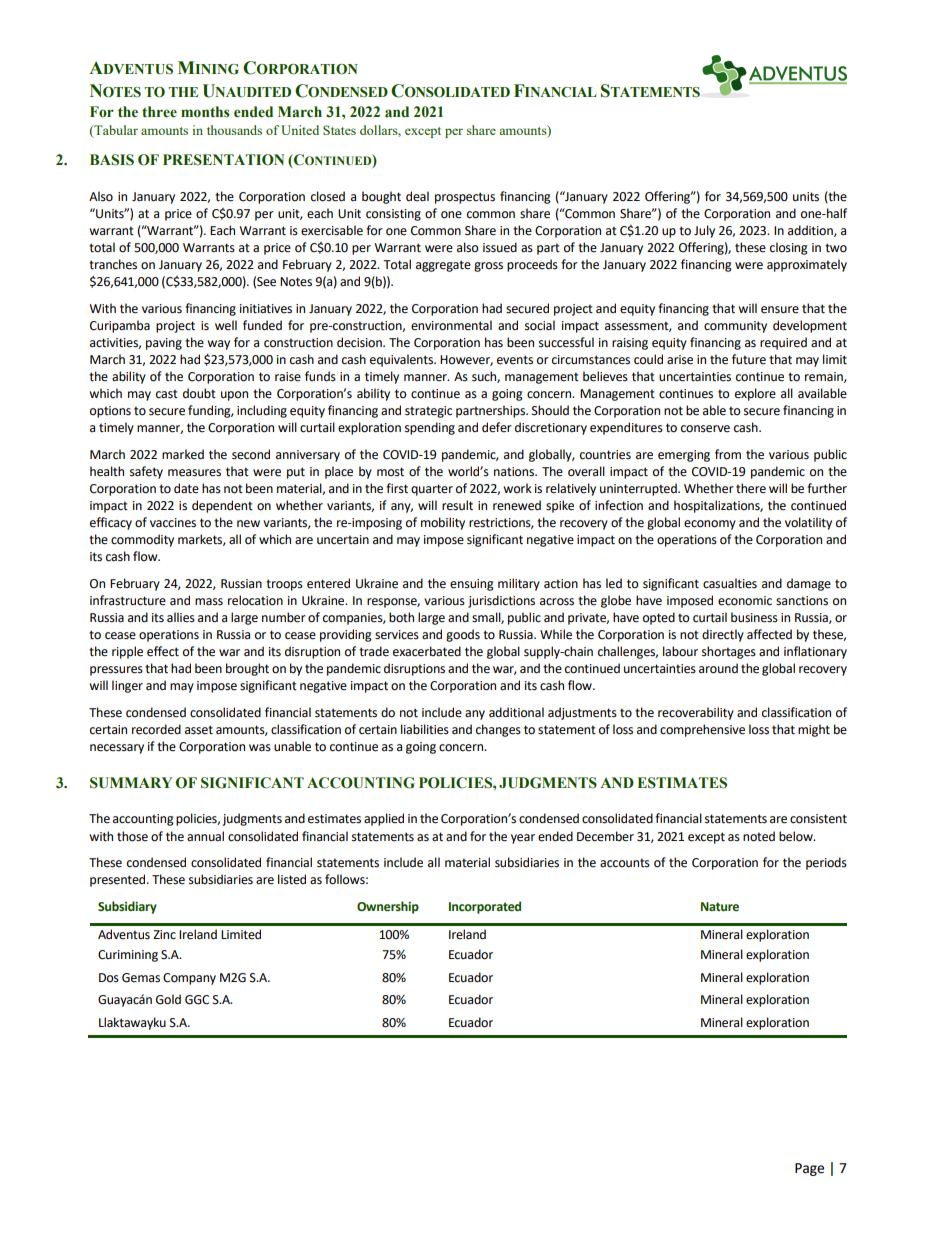  I want to click on Incorporated, so click(485, 907).
